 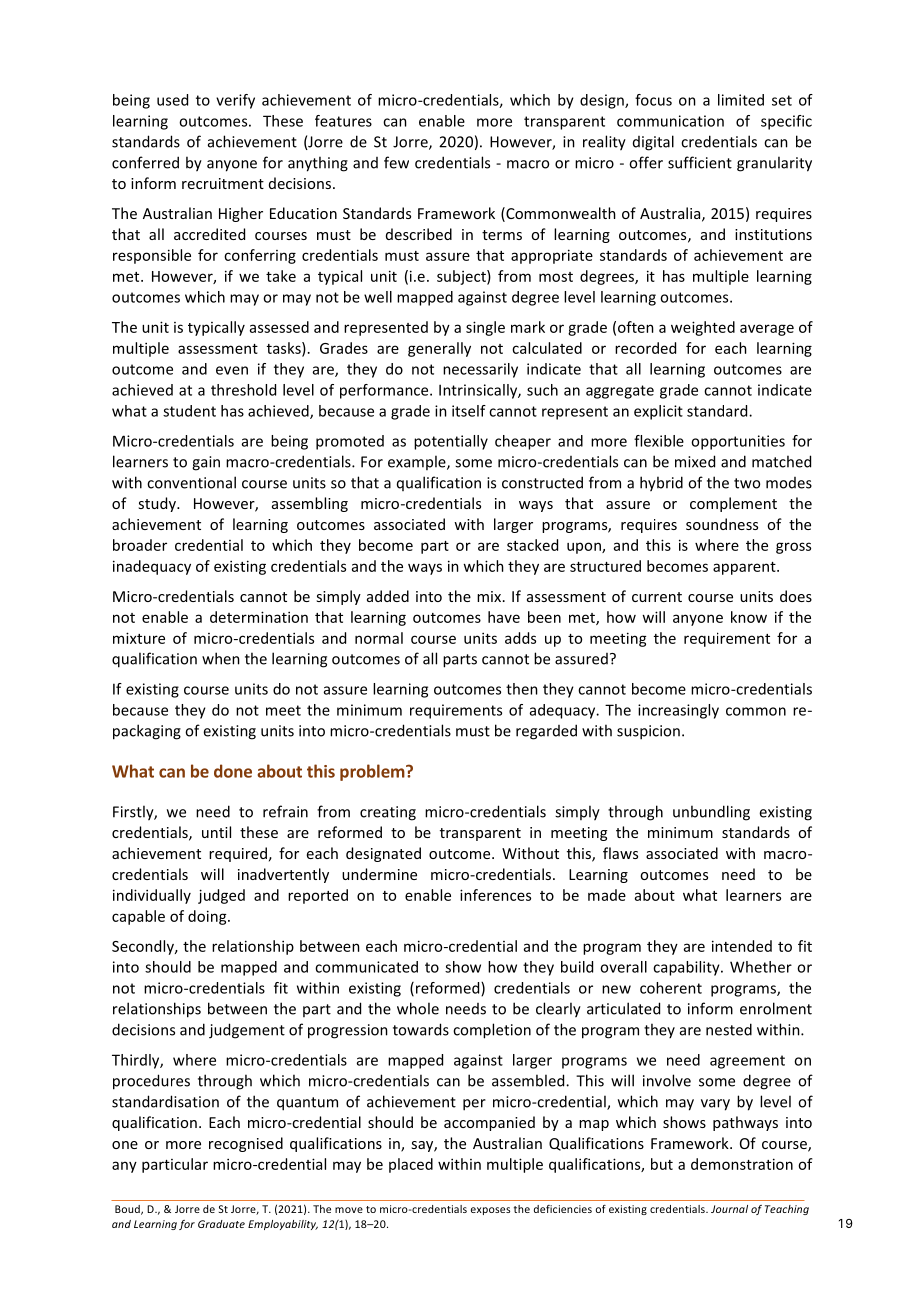 What do you see at coordinates (658, 412) in the page?
I see `explicit` at bounding box center [658, 412].
